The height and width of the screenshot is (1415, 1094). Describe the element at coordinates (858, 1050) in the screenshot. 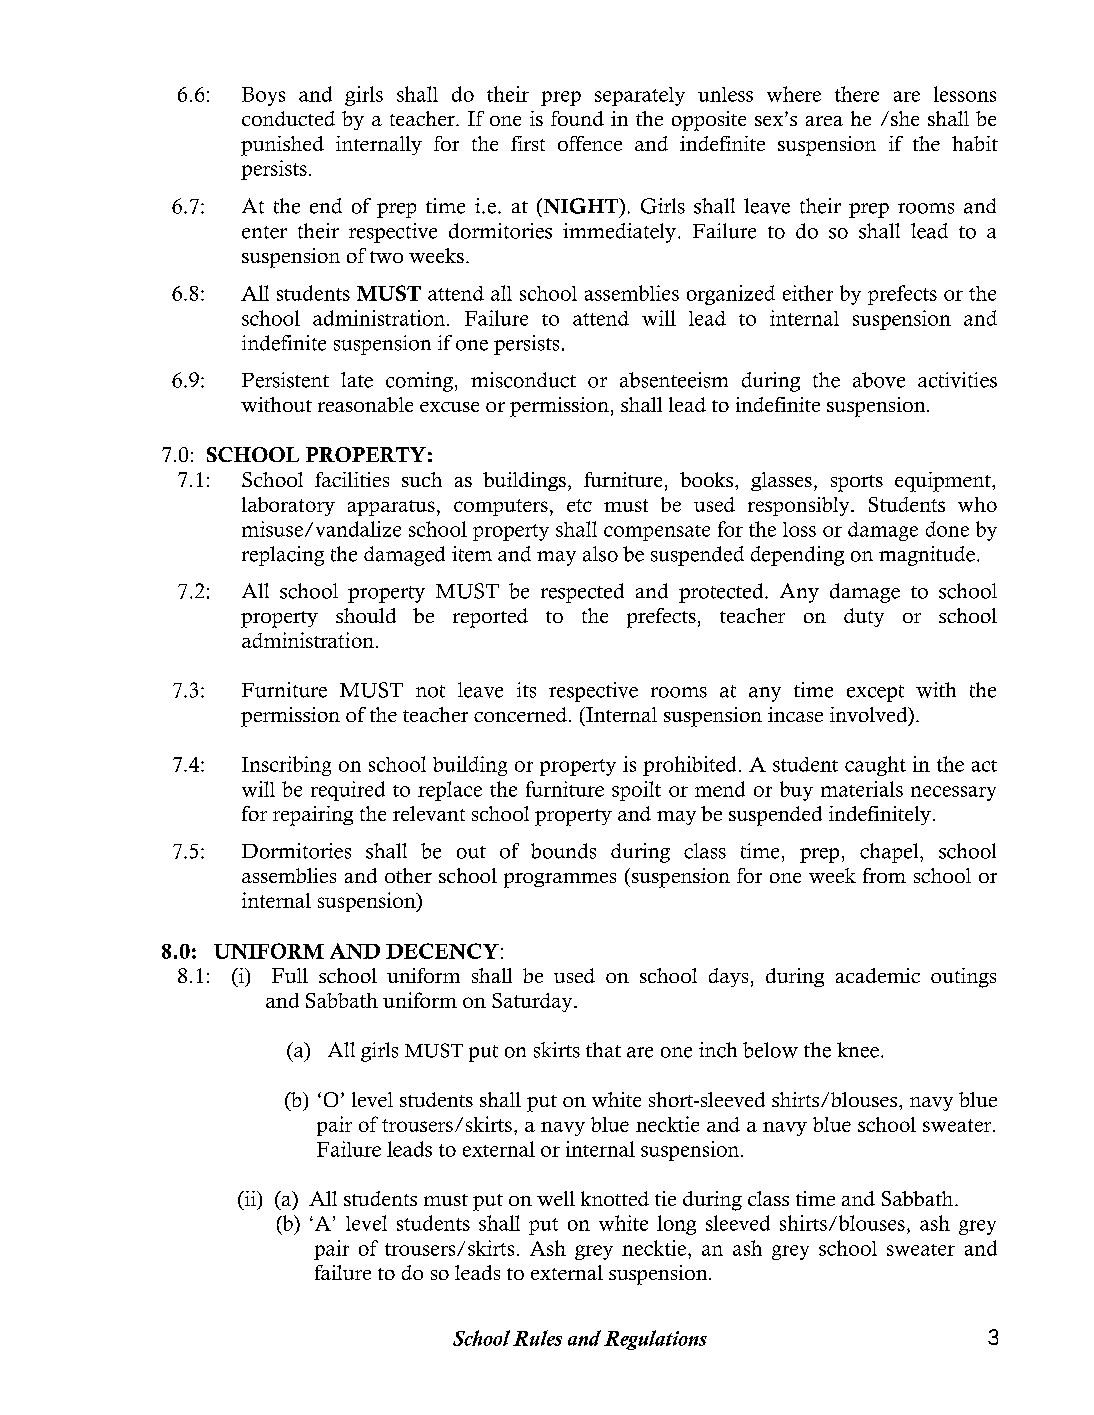

I see `knee` at that location.
